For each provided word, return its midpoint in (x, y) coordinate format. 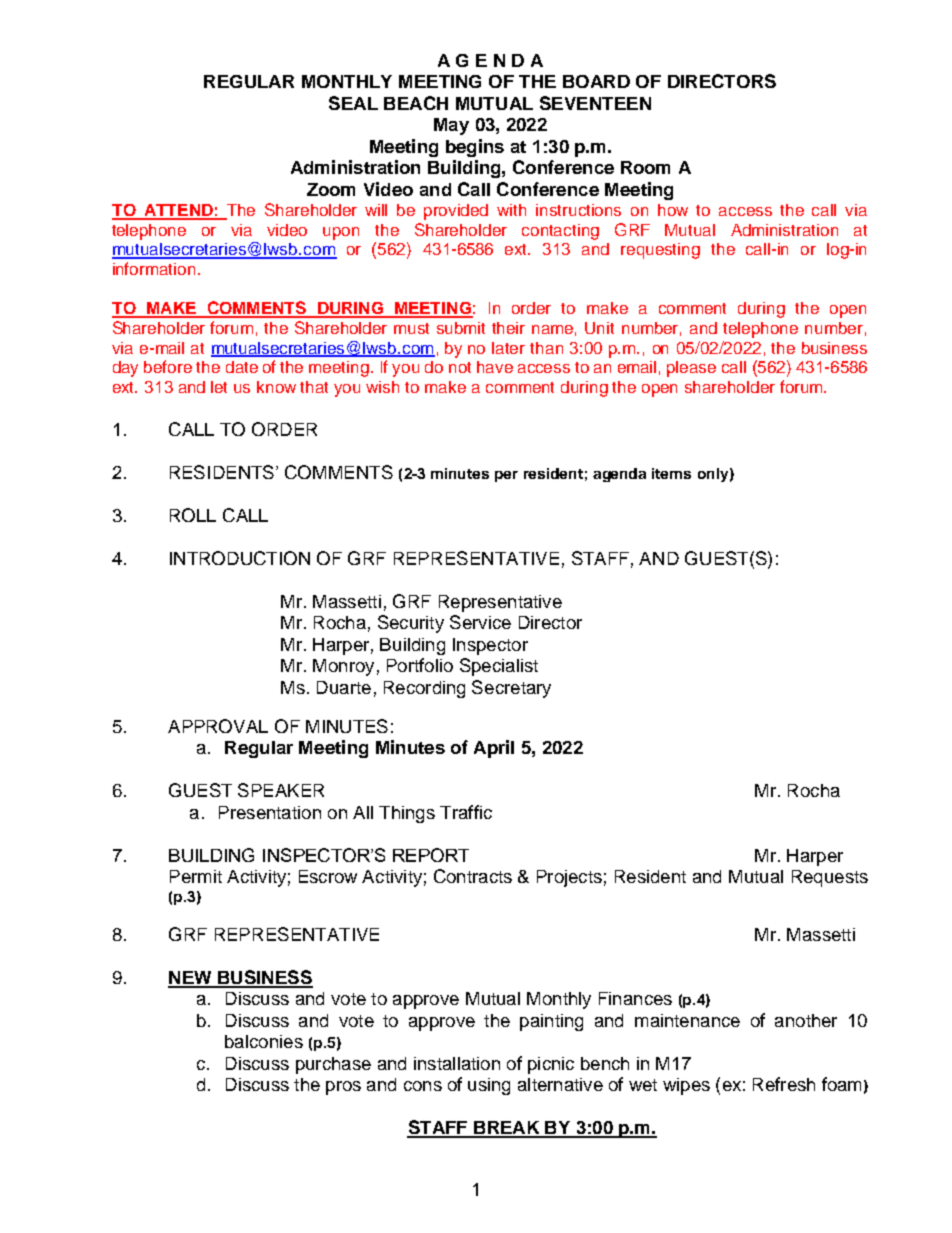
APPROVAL (218, 726)
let (219, 387)
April (494, 749)
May (451, 126)
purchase (333, 1065)
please (691, 369)
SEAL (353, 103)
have (495, 367)
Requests (830, 878)
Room (645, 167)
